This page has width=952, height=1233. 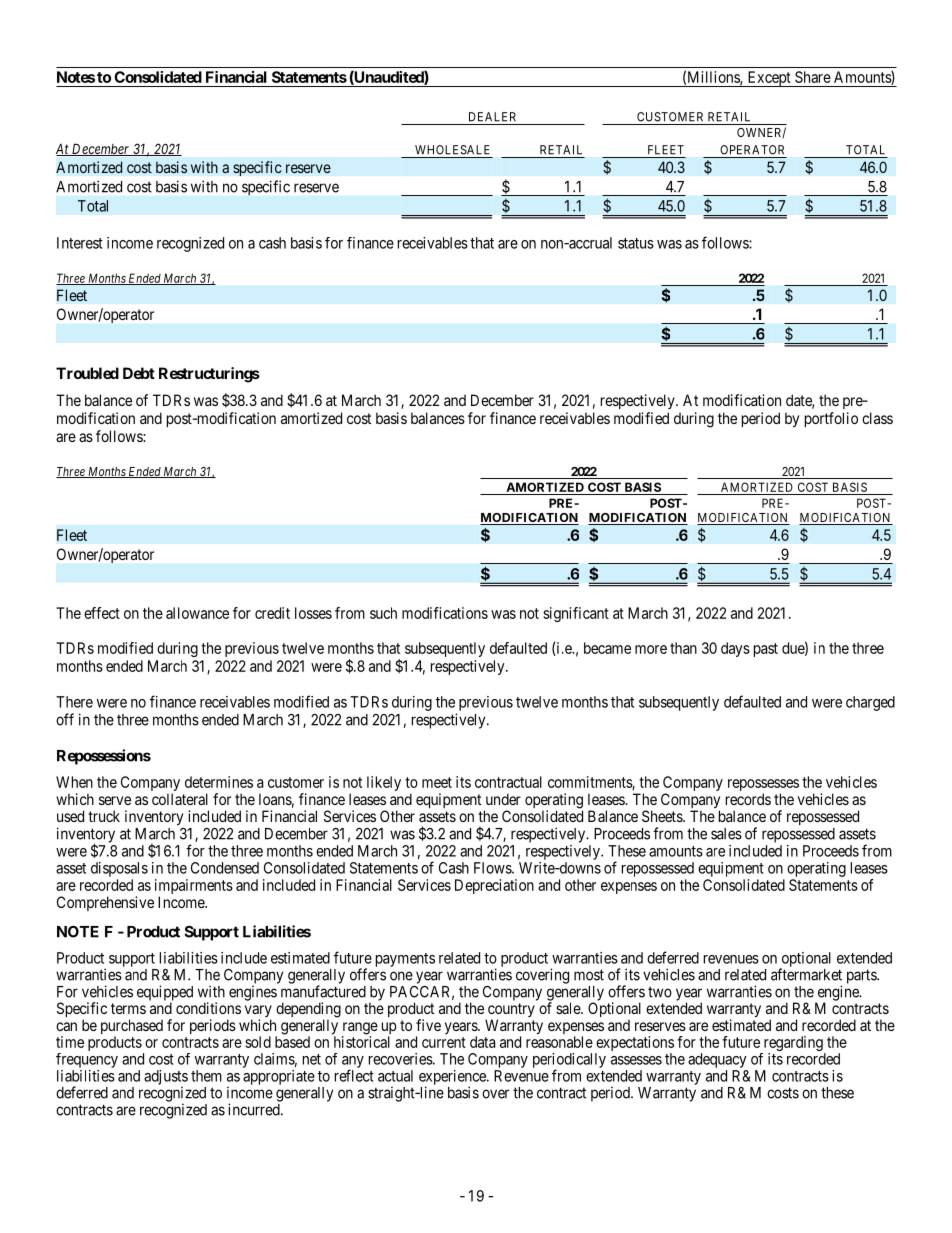 What do you see at coordinates (132, 1028) in the page?
I see `purchased` at bounding box center [132, 1028].
